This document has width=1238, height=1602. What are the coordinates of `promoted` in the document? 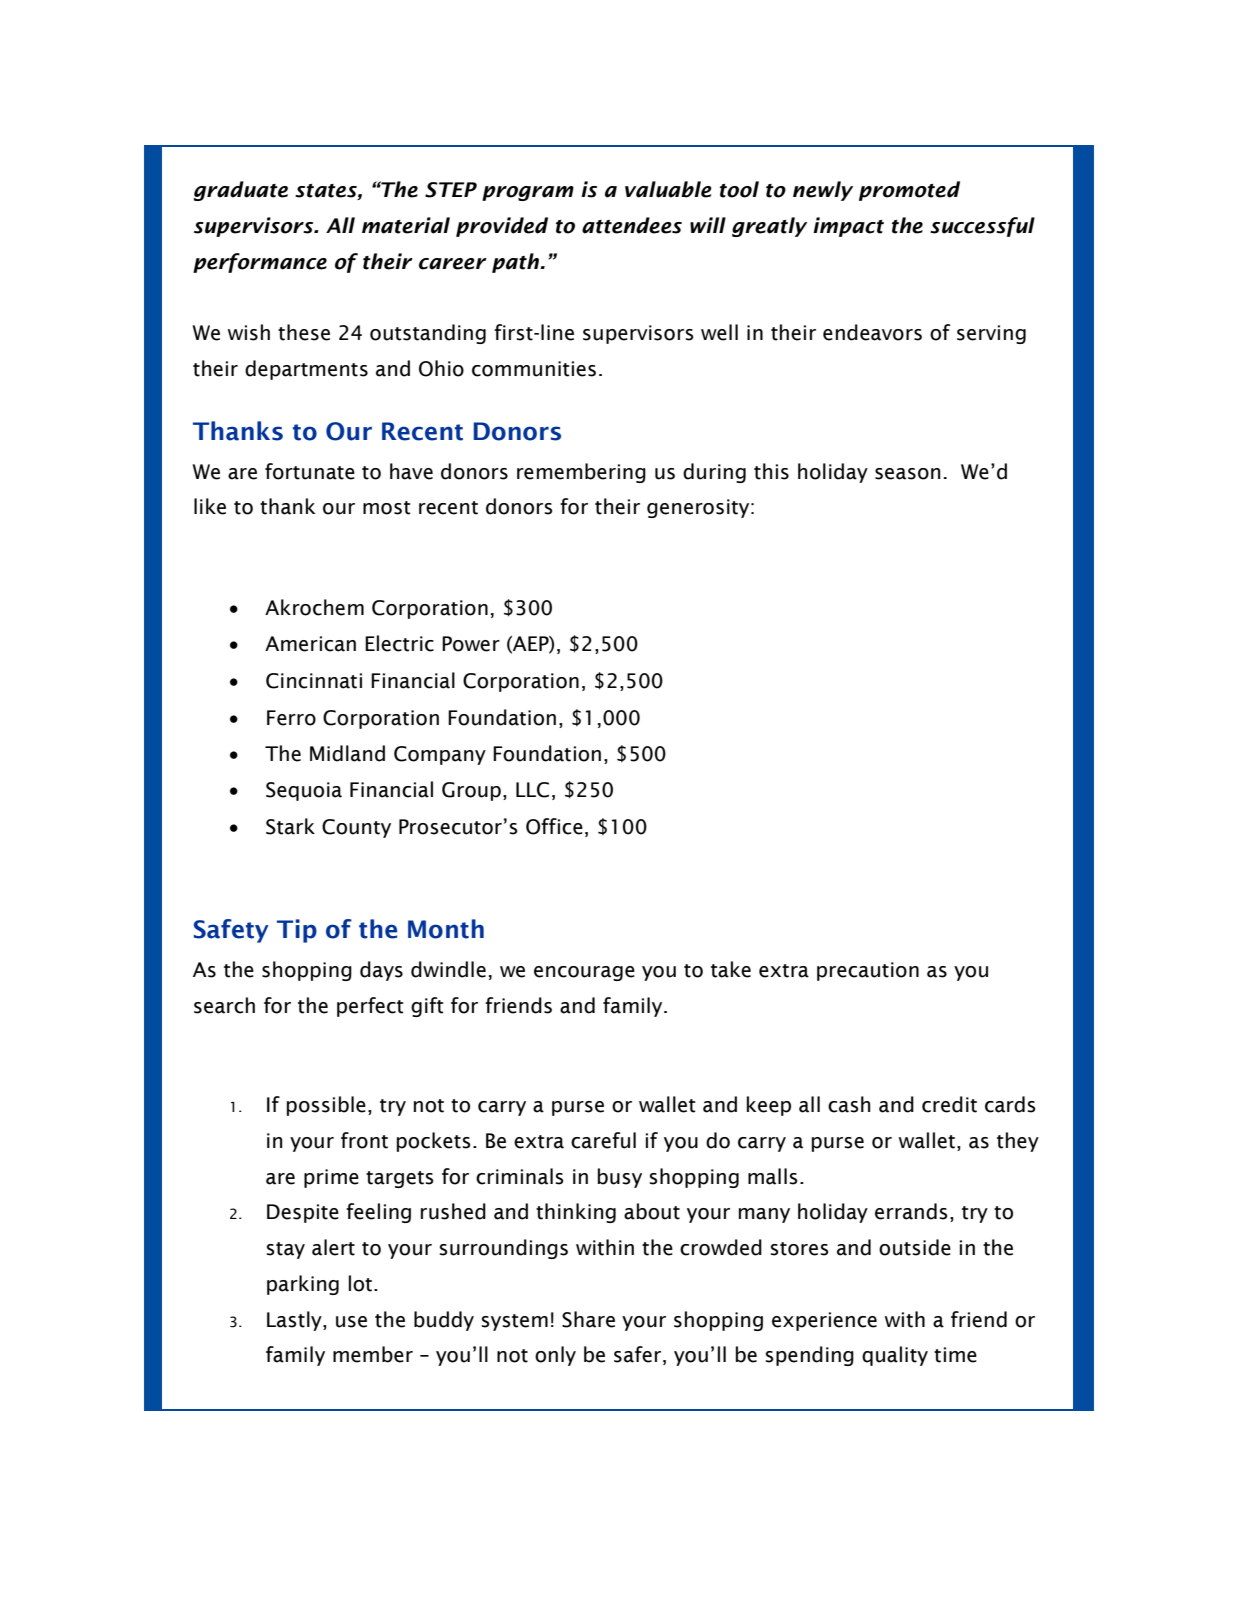 It's located at (909, 191).
